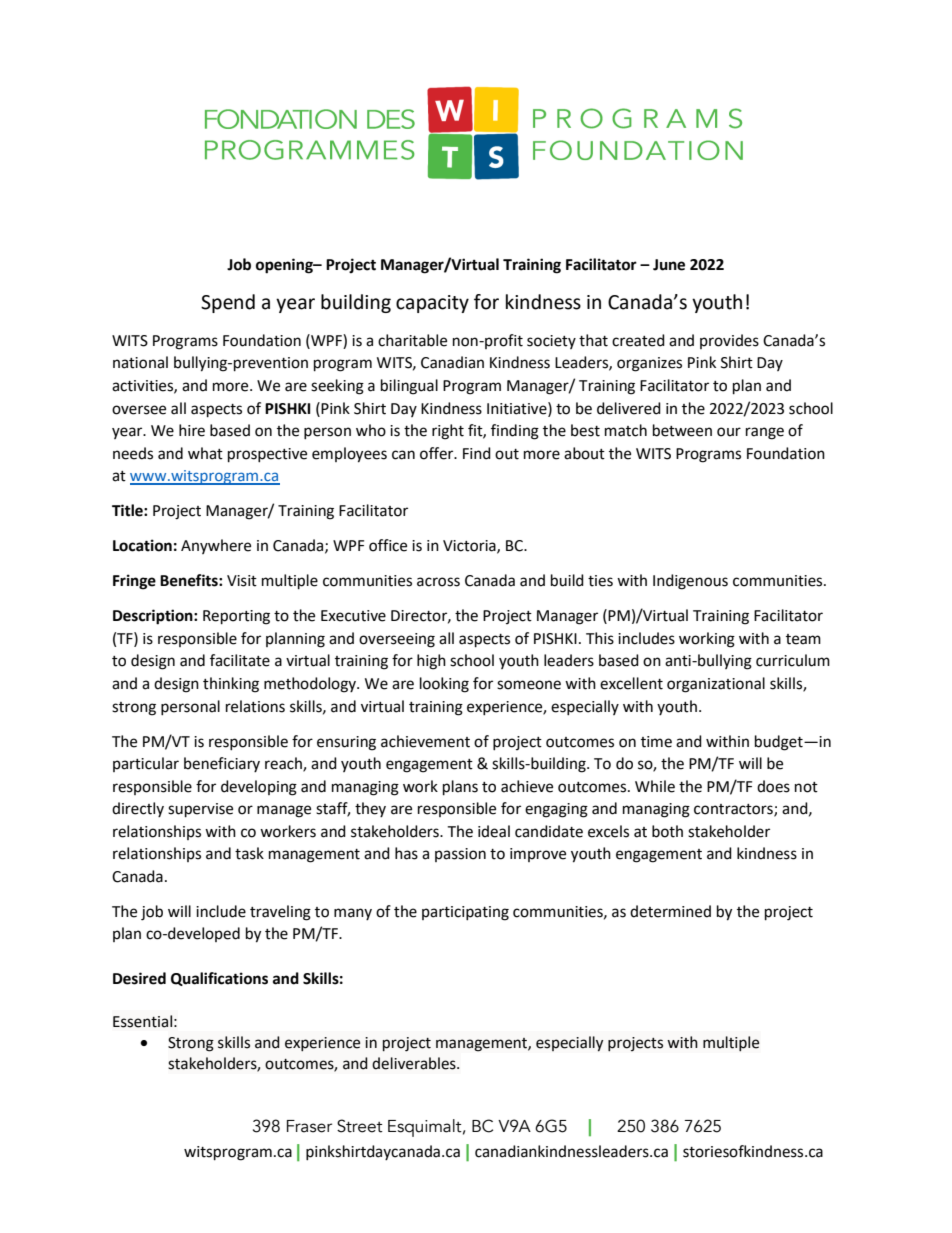  I want to click on thinking, so click(231, 685).
